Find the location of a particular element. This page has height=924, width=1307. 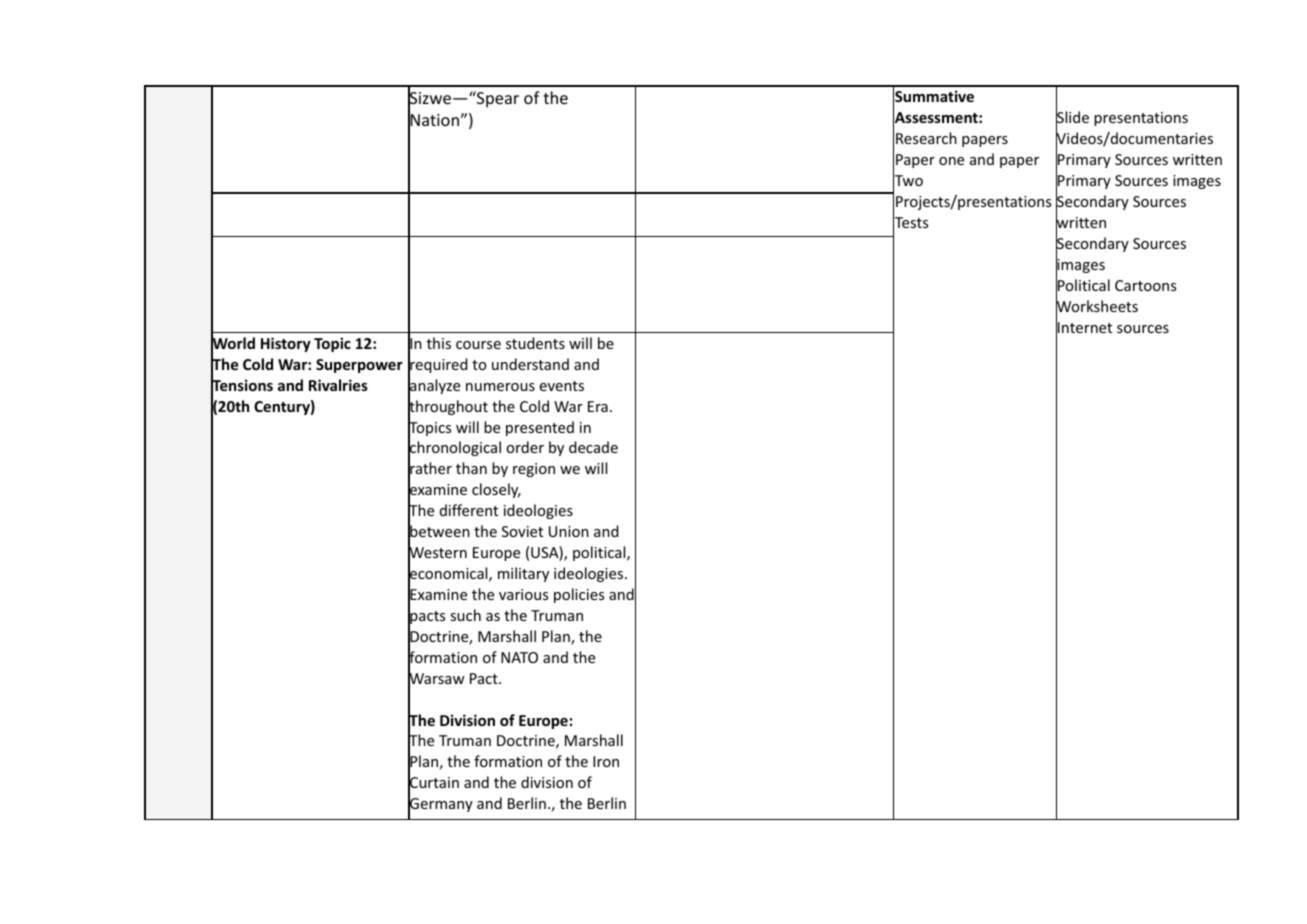

Warsaw is located at coordinates (436, 679).
